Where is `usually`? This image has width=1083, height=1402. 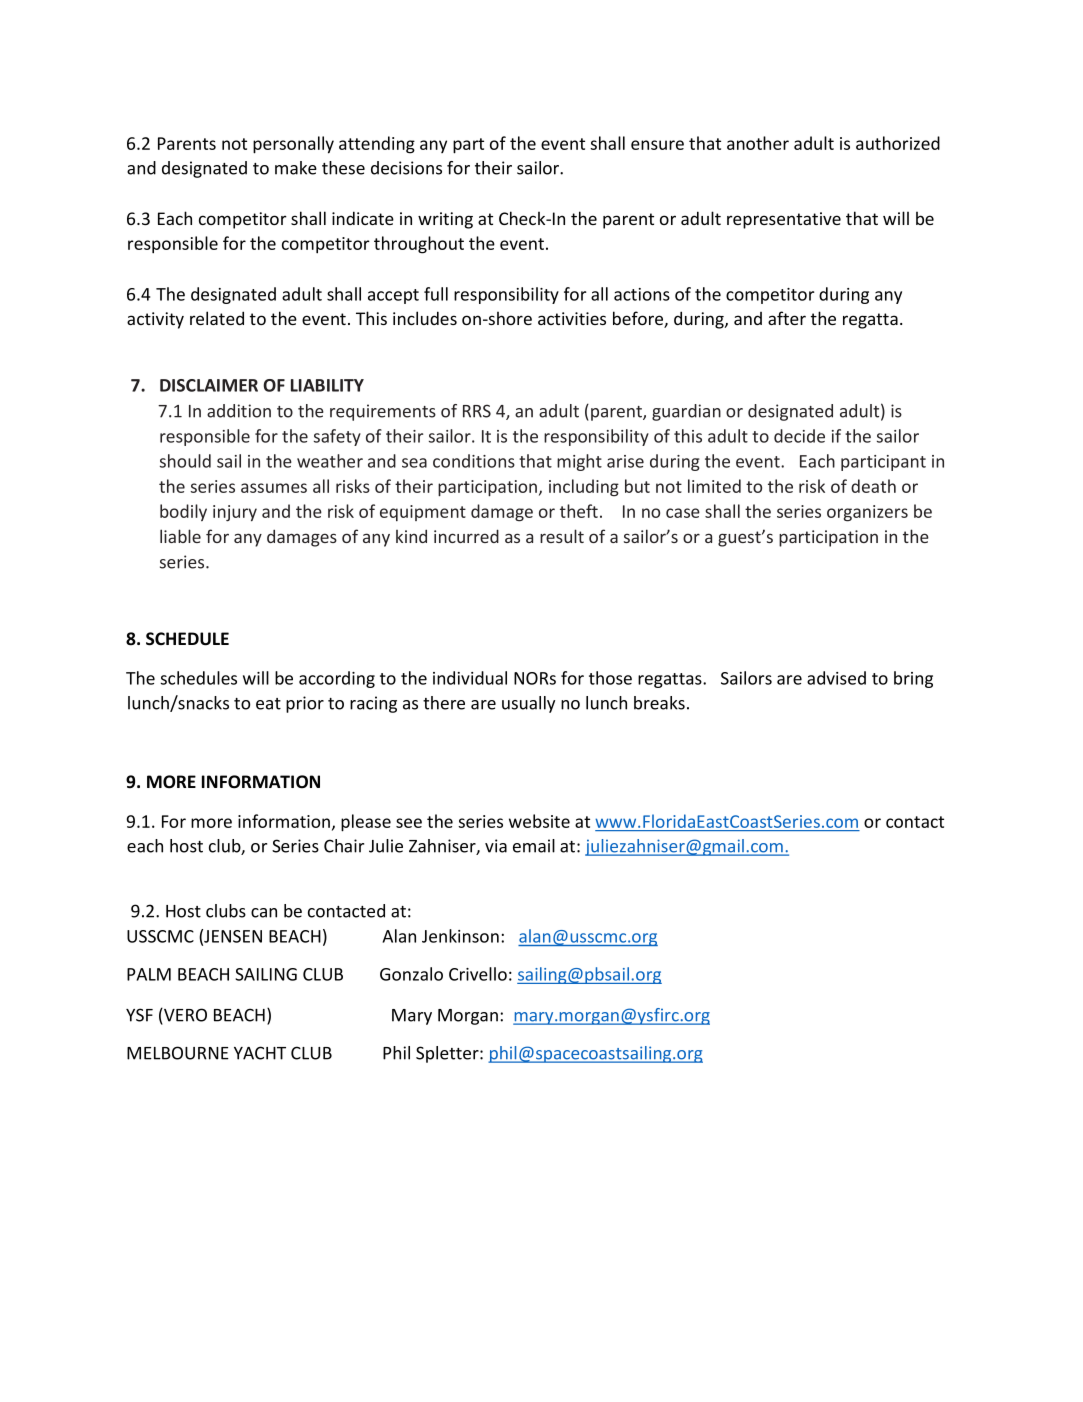 usually is located at coordinates (528, 704).
